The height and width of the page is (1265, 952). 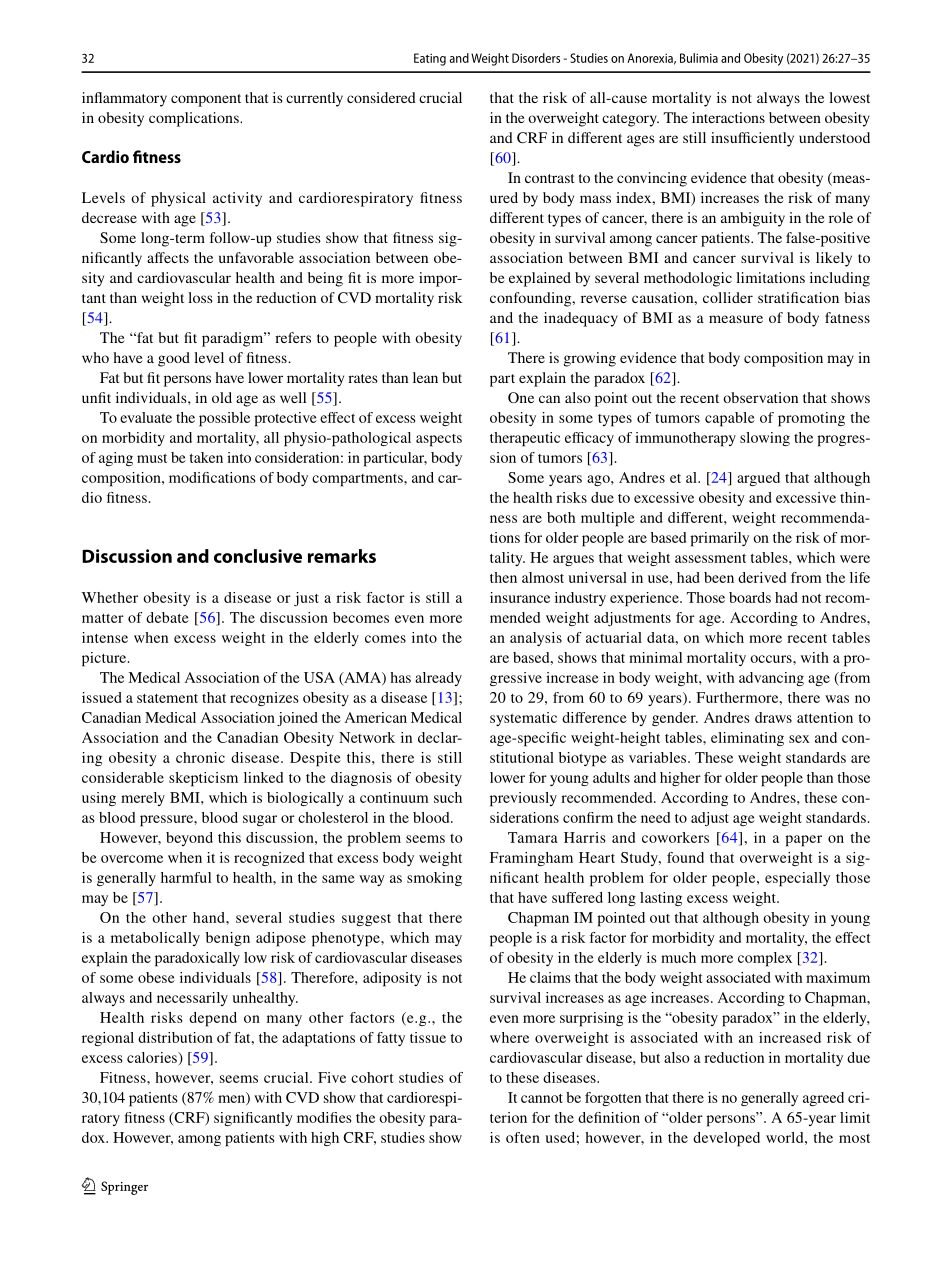 I want to click on boards, so click(x=750, y=597).
